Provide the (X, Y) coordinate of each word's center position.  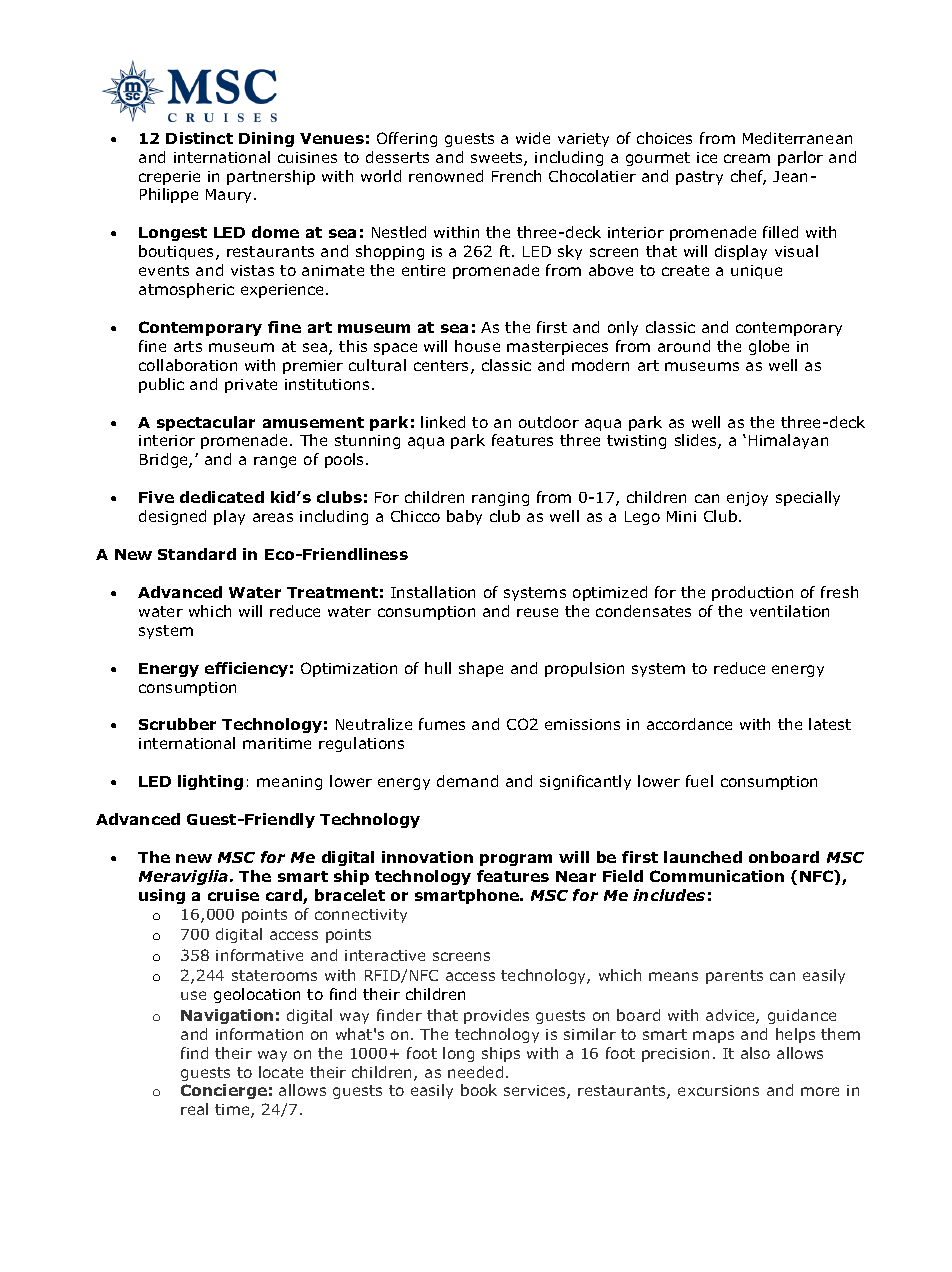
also (755, 1053)
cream (747, 158)
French (516, 176)
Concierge (224, 1091)
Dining (266, 139)
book (479, 1090)
